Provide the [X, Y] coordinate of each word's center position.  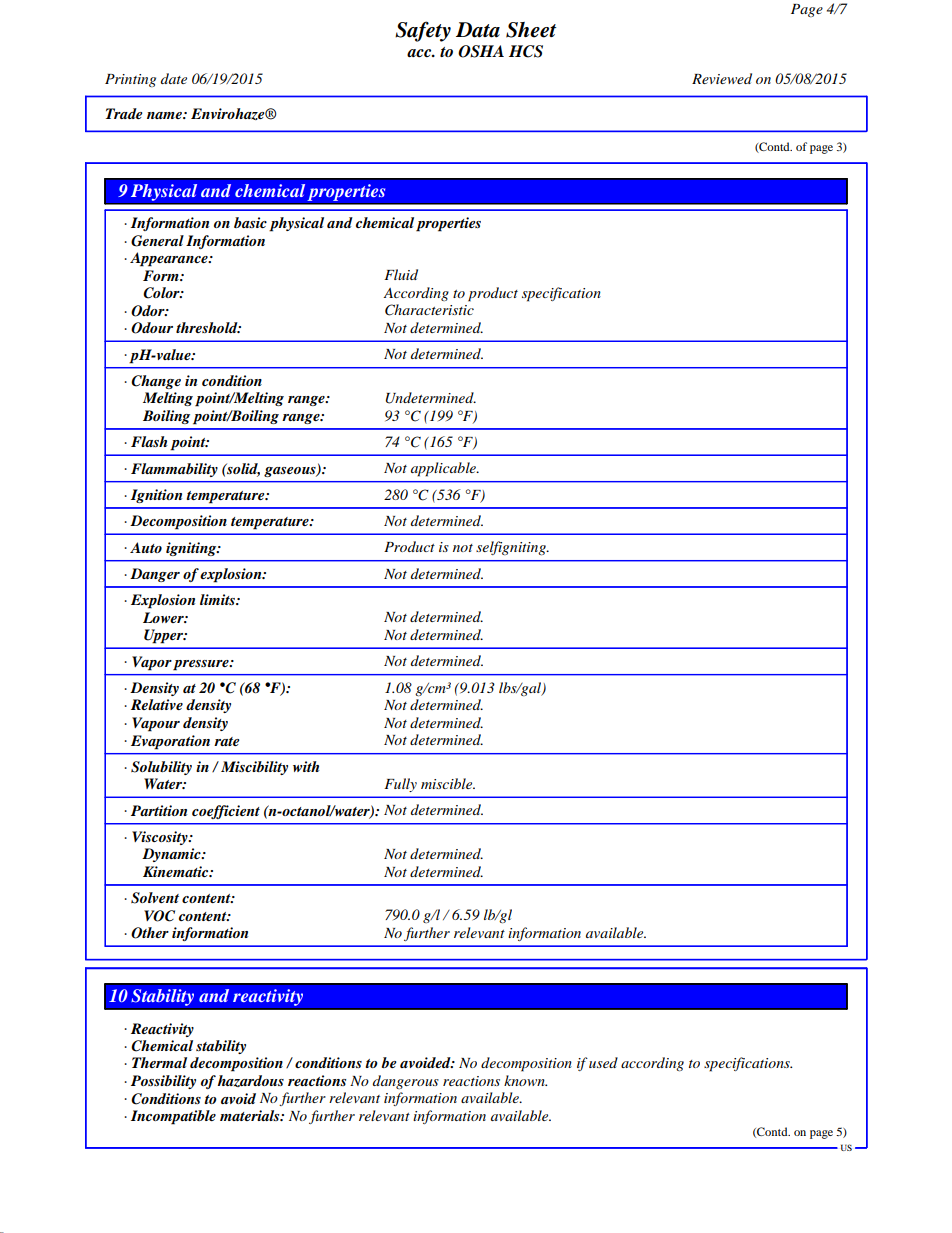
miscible [448, 783]
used [603, 1062]
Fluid [401, 274]
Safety [423, 31]
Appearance [170, 259]
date [174, 78]
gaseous [291, 472]
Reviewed [722, 78]
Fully [400, 785]
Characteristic [429, 310]
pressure [202, 665]
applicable [444, 469]
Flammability [174, 470]
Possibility [163, 1082]
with [306, 766]
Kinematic [177, 871]
